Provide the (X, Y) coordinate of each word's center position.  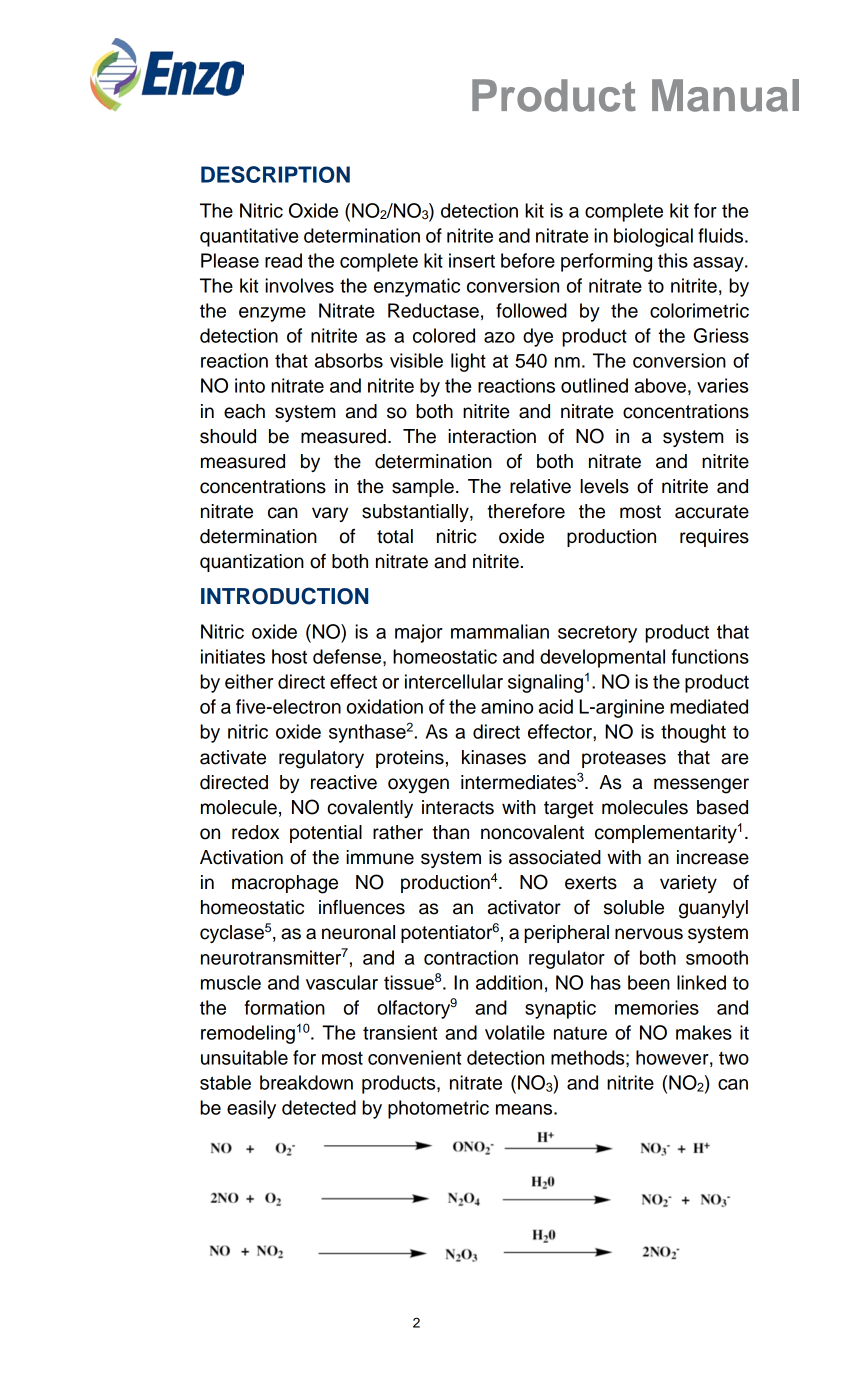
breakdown (306, 1082)
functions (710, 656)
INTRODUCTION (284, 596)
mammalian (500, 631)
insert (472, 260)
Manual (725, 95)
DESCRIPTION (275, 174)
